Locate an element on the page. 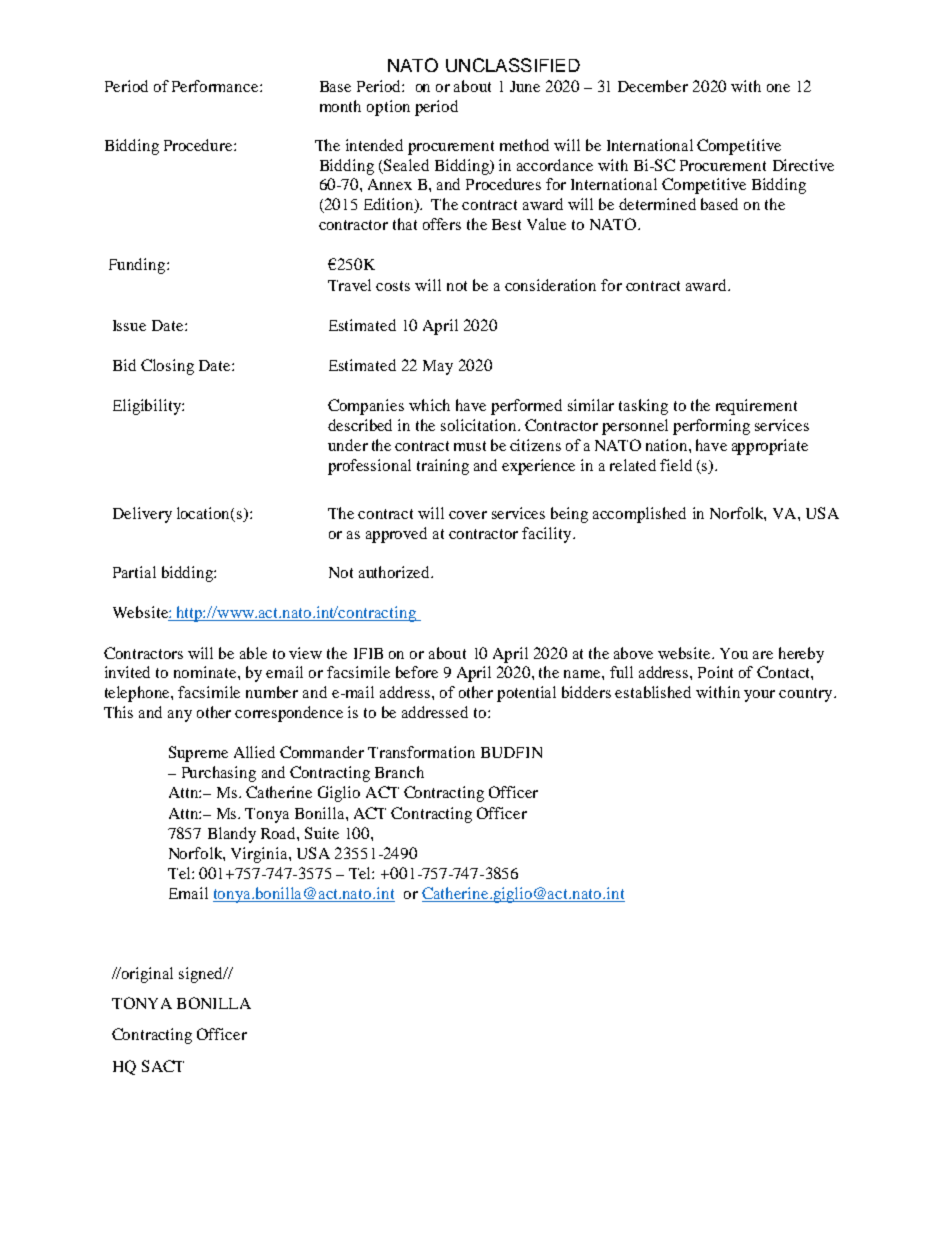 The width and height of the page is (952, 1233). May is located at coordinates (438, 367).
